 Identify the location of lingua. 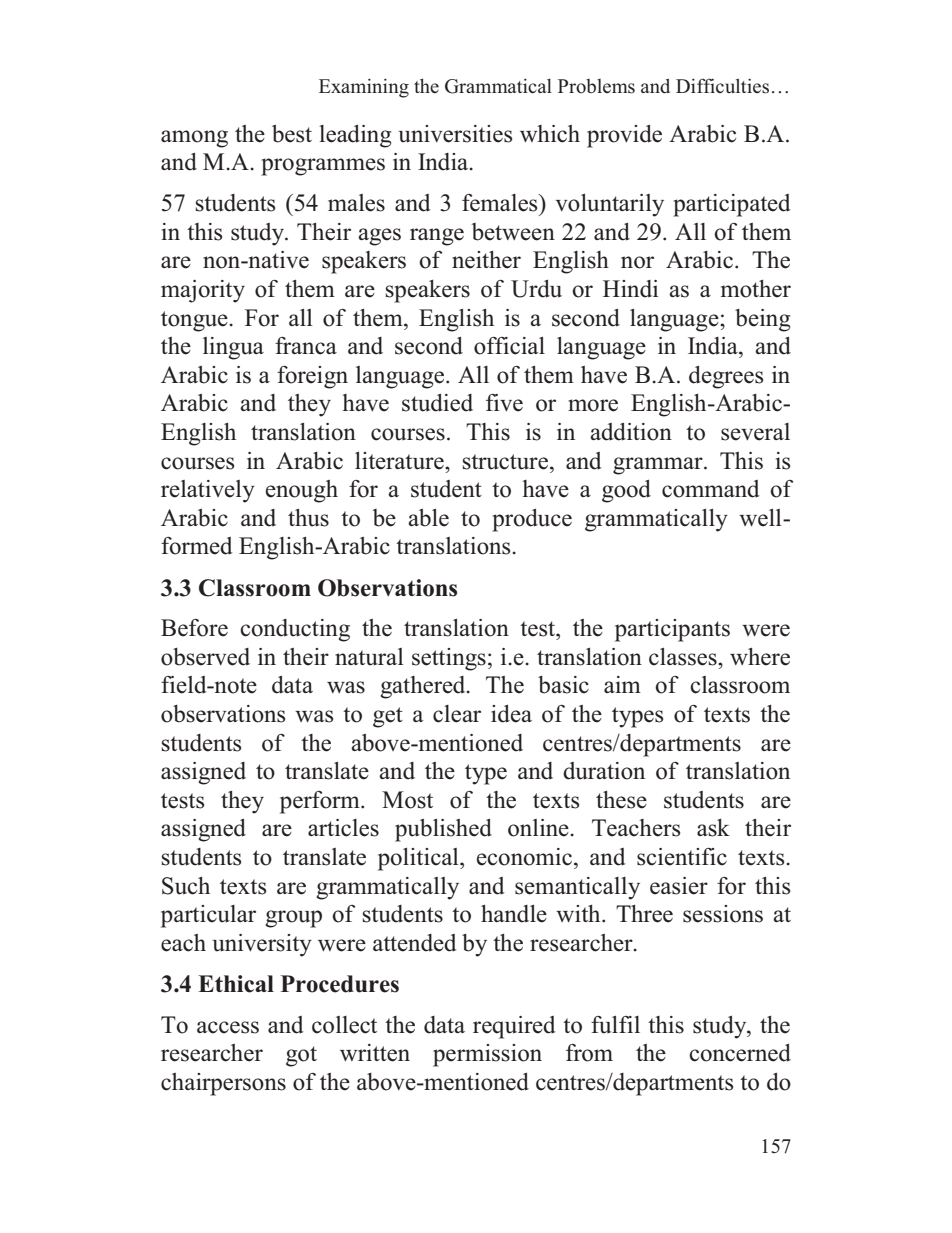
(233, 348).
